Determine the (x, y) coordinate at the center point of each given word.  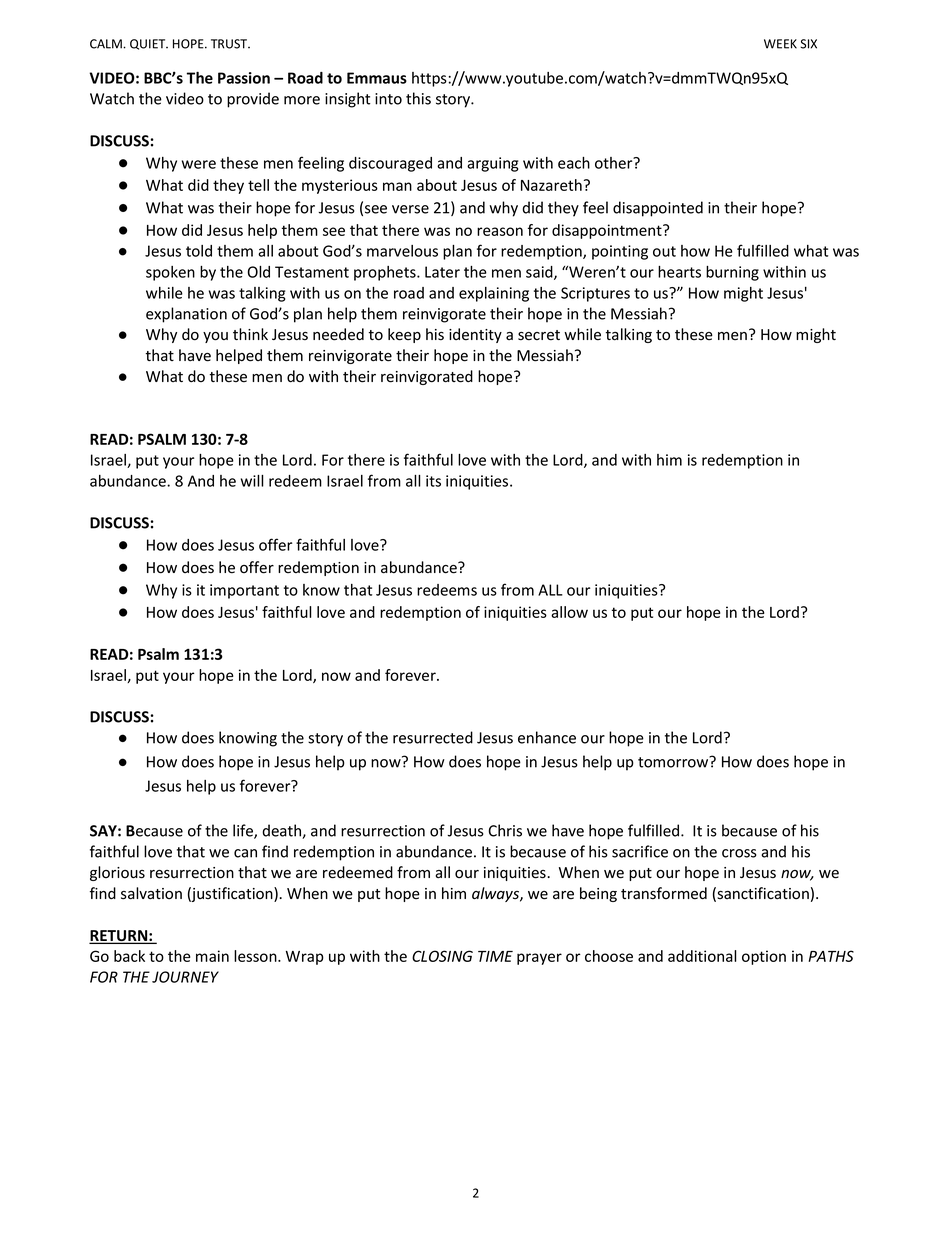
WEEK (780, 44)
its (433, 481)
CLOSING (442, 956)
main (212, 956)
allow (569, 612)
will (252, 481)
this (418, 98)
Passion (244, 78)
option (764, 957)
